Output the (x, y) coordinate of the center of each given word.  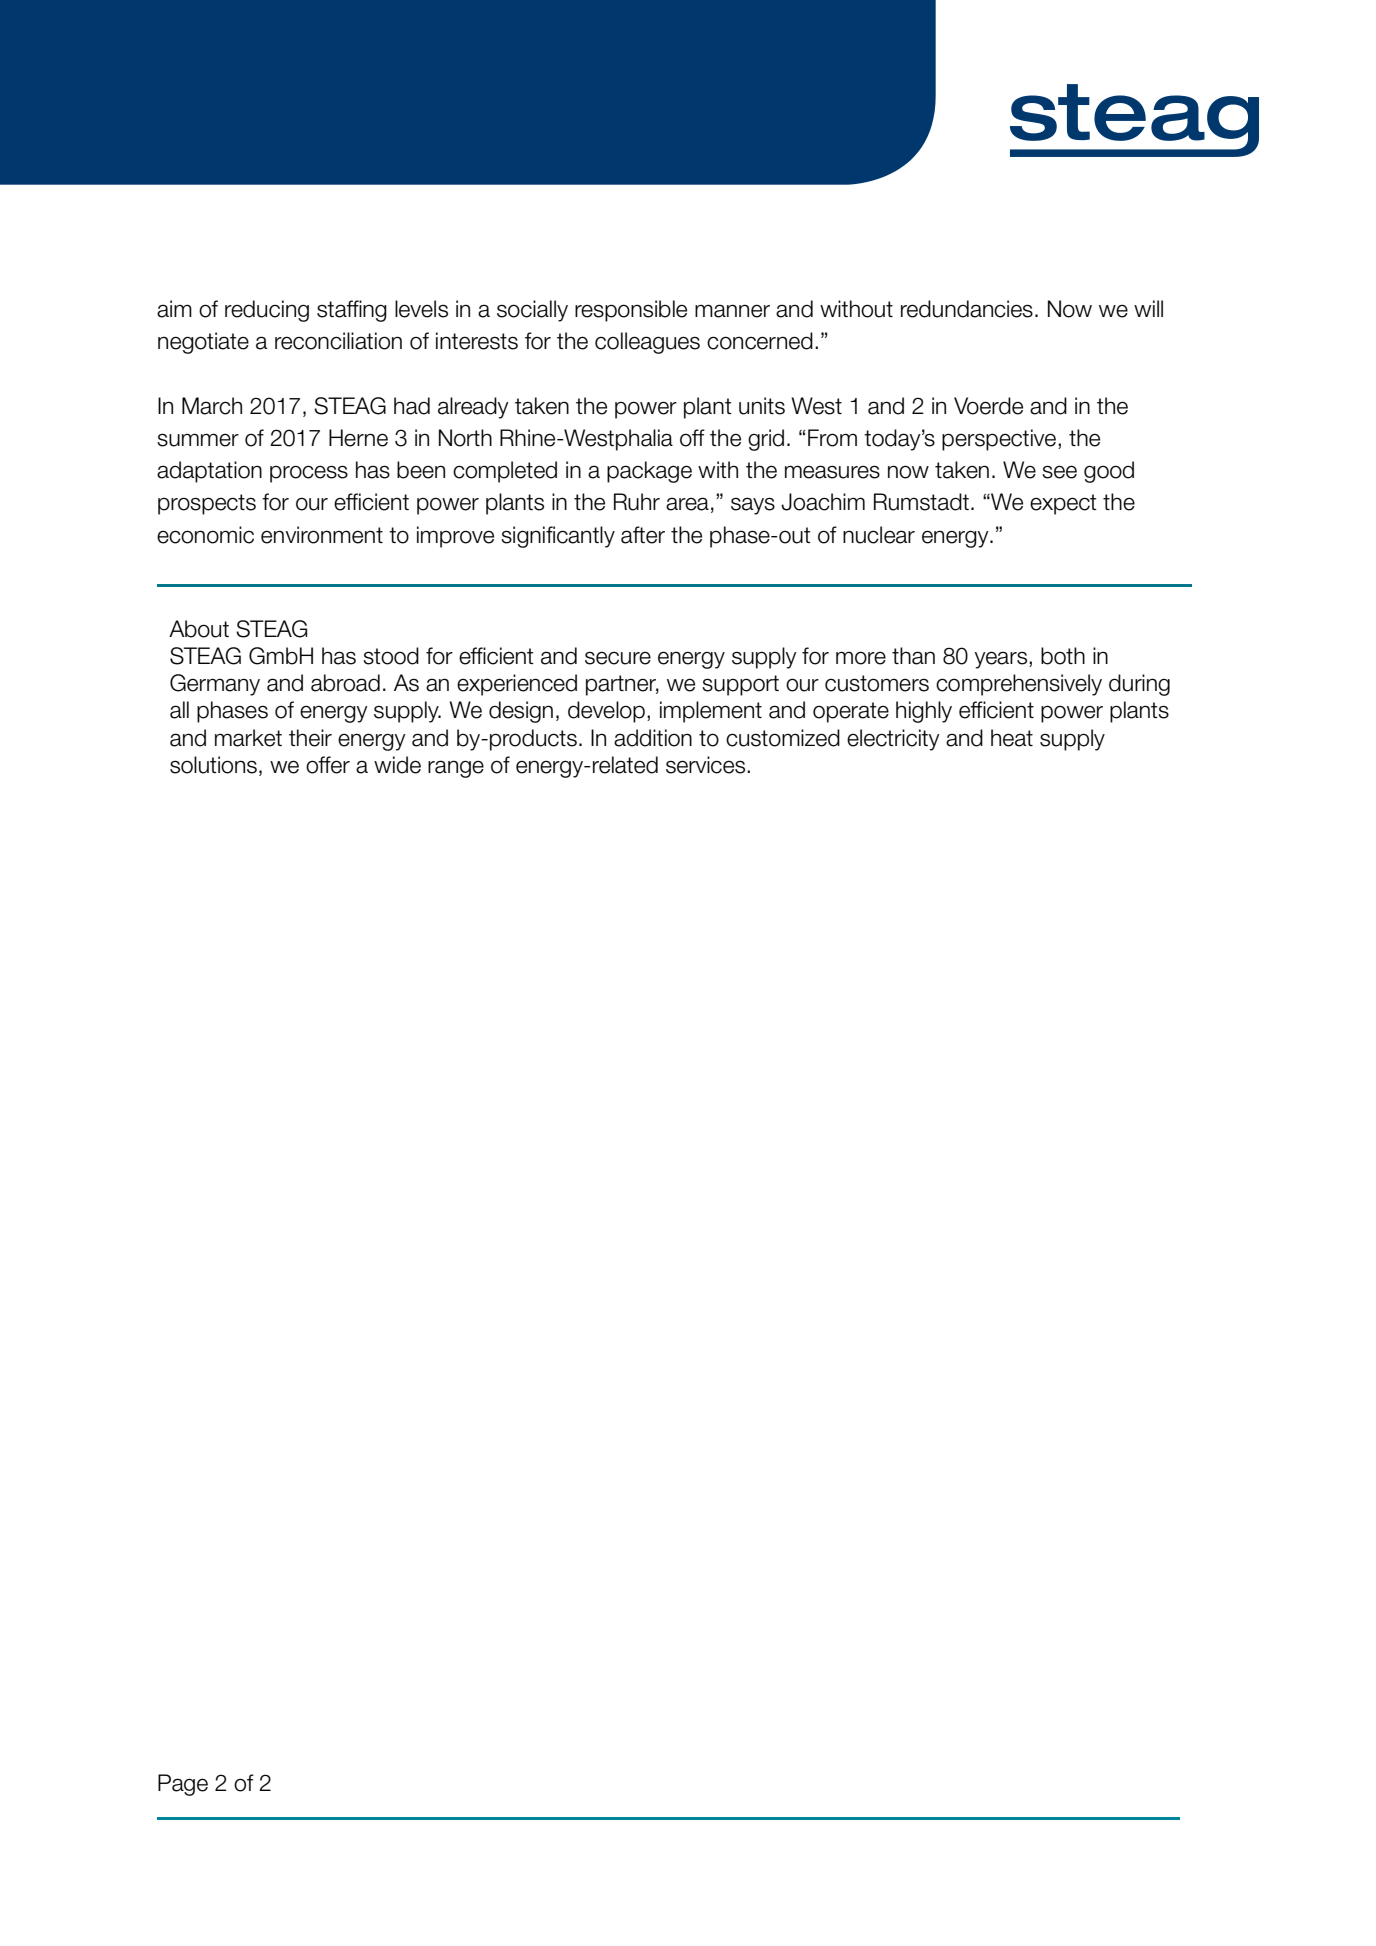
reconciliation (338, 341)
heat (1012, 738)
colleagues (647, 343)
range (456, 769)
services (707, 765)
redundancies (967, 309)
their (310, 738)
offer (328, 765)
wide (397, 765)
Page (183, 1785)
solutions (213, 765)
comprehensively (1019, 685)
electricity (893, 740)
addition (653, 738)
